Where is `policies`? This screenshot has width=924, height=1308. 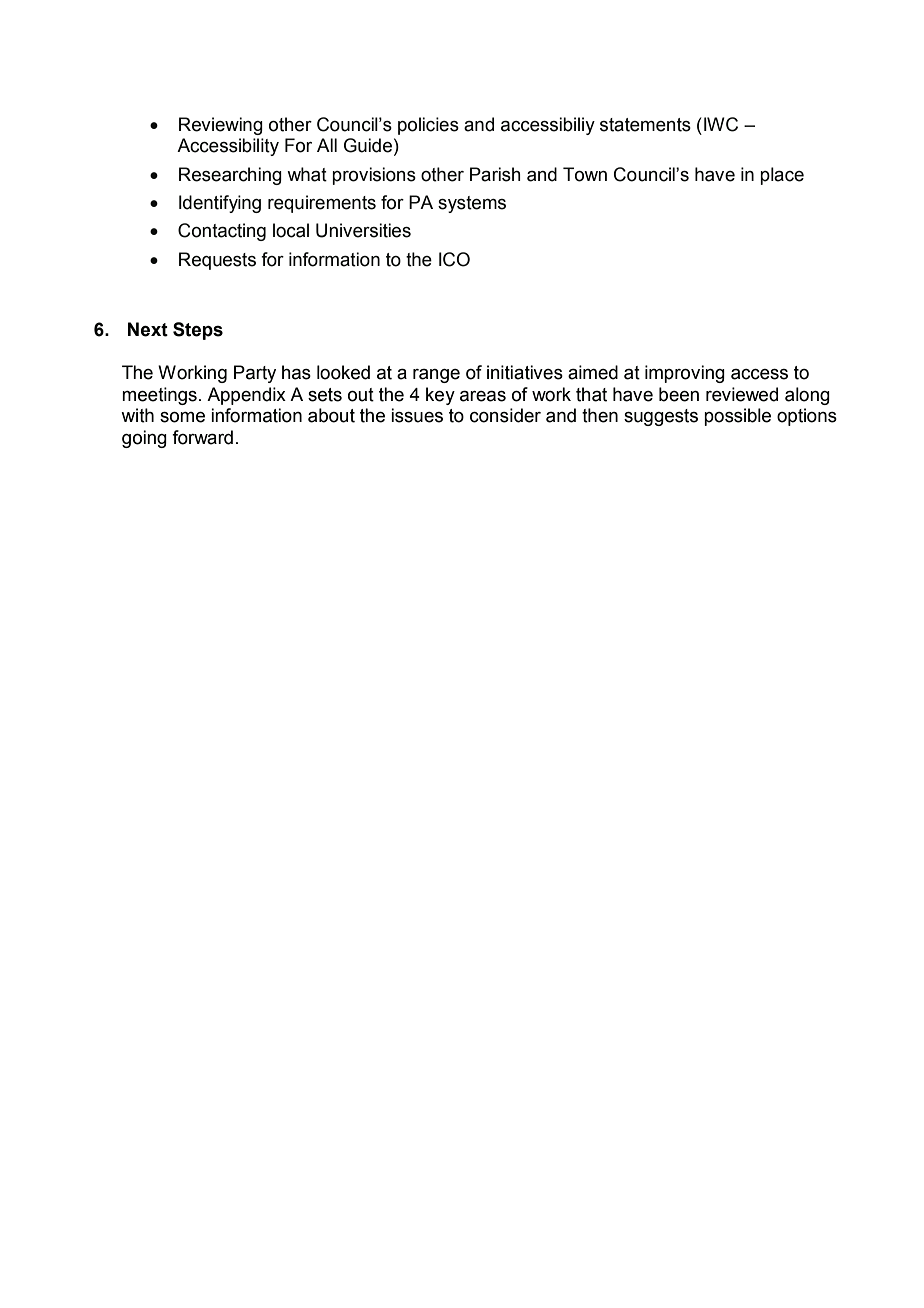 policies is located at coordinates (428, 126).
